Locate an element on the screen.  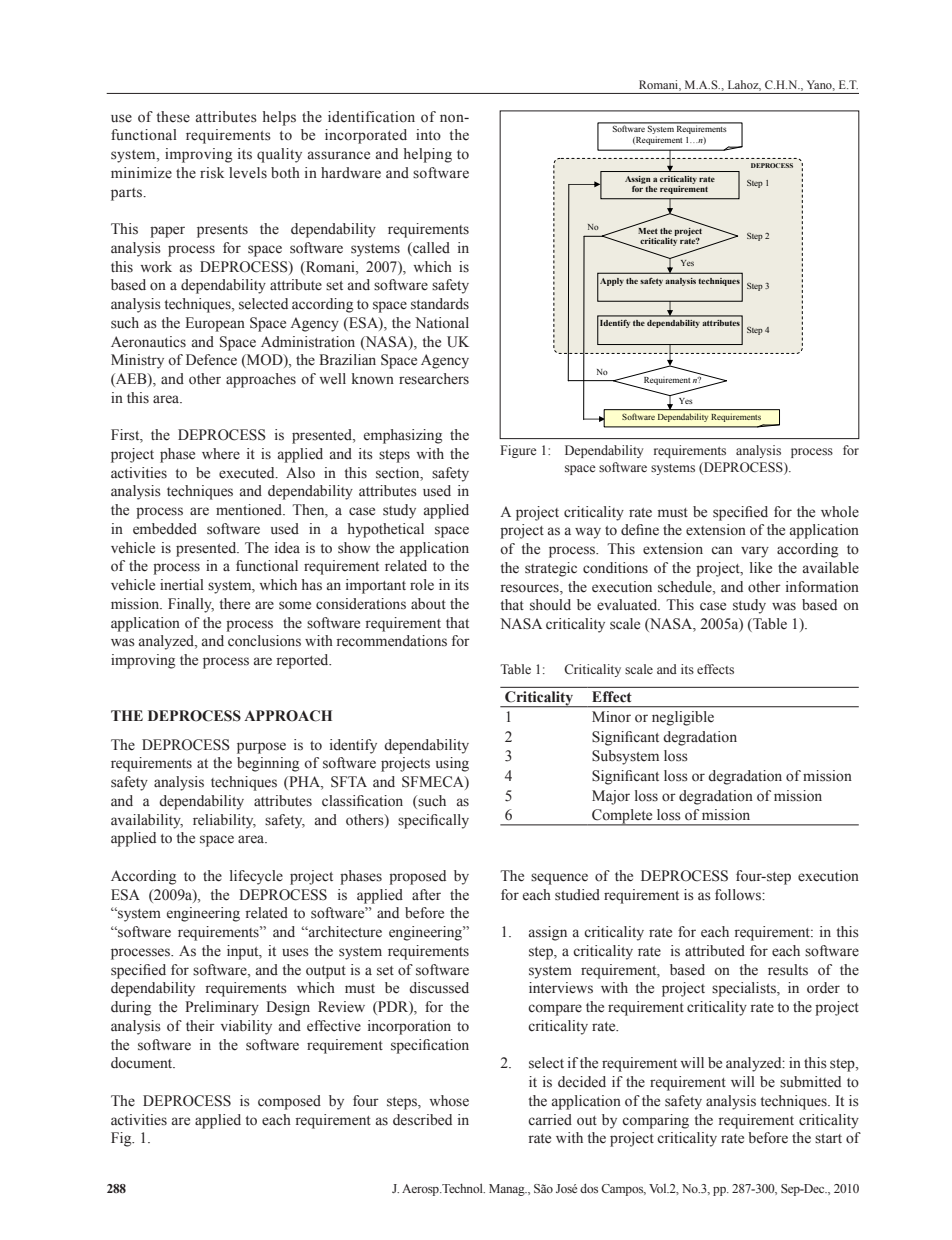
risk is located at coordinates (212, 173).
